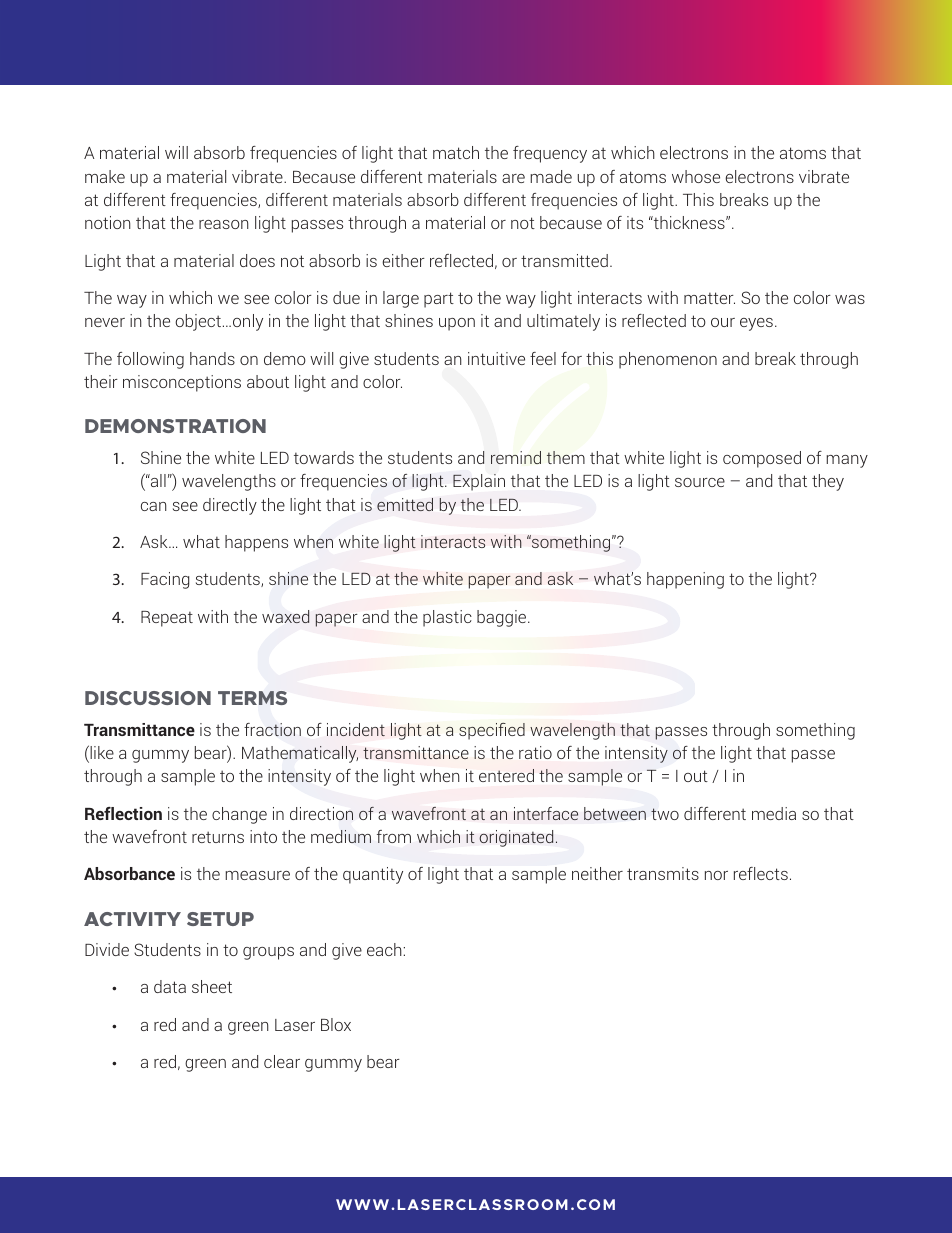 This document has width=952, height=1233. Describe the element at coordinates (167, 619) in the document. I see `Repeat` at that location.
